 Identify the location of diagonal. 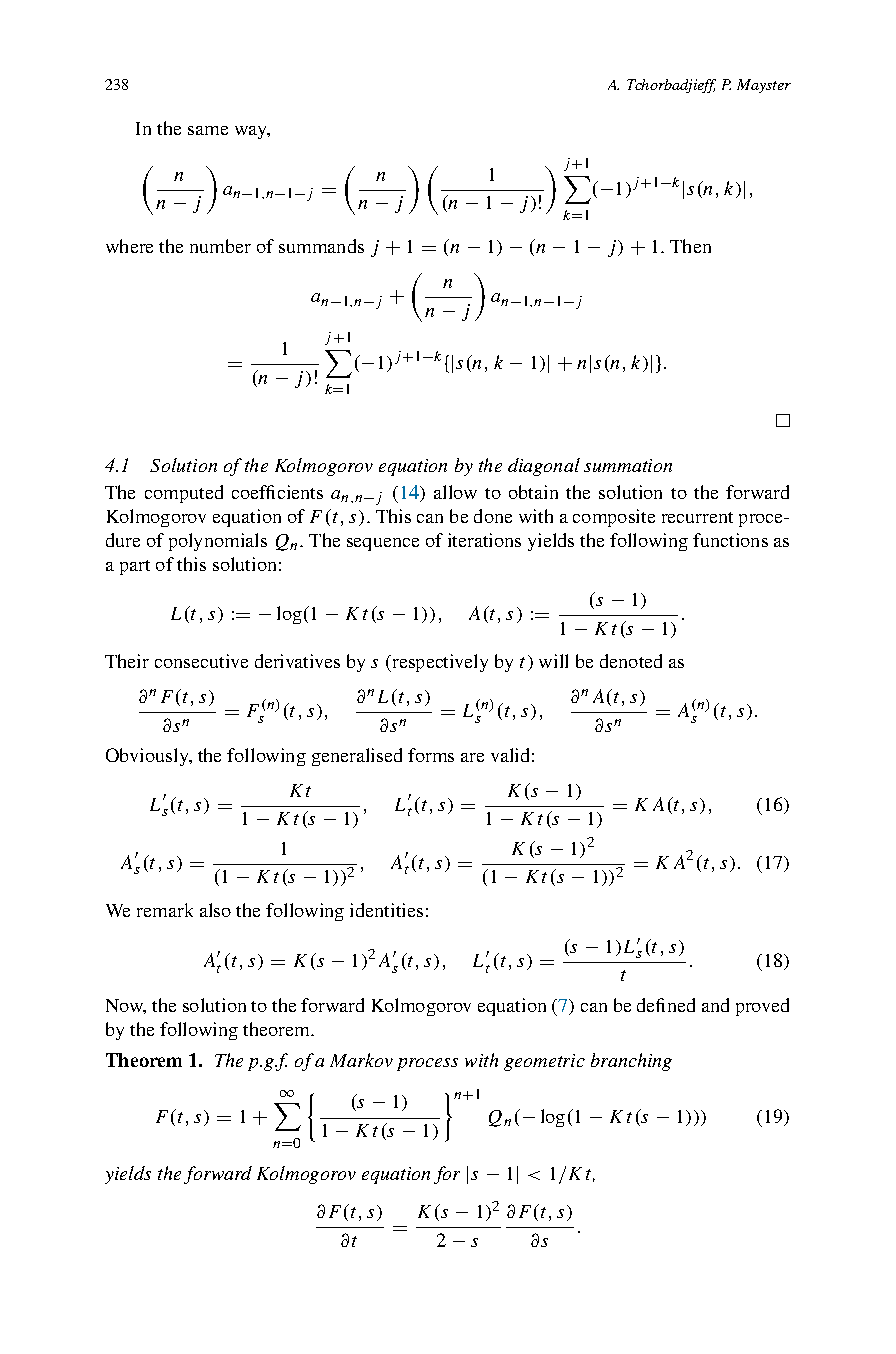
(544, 467).
